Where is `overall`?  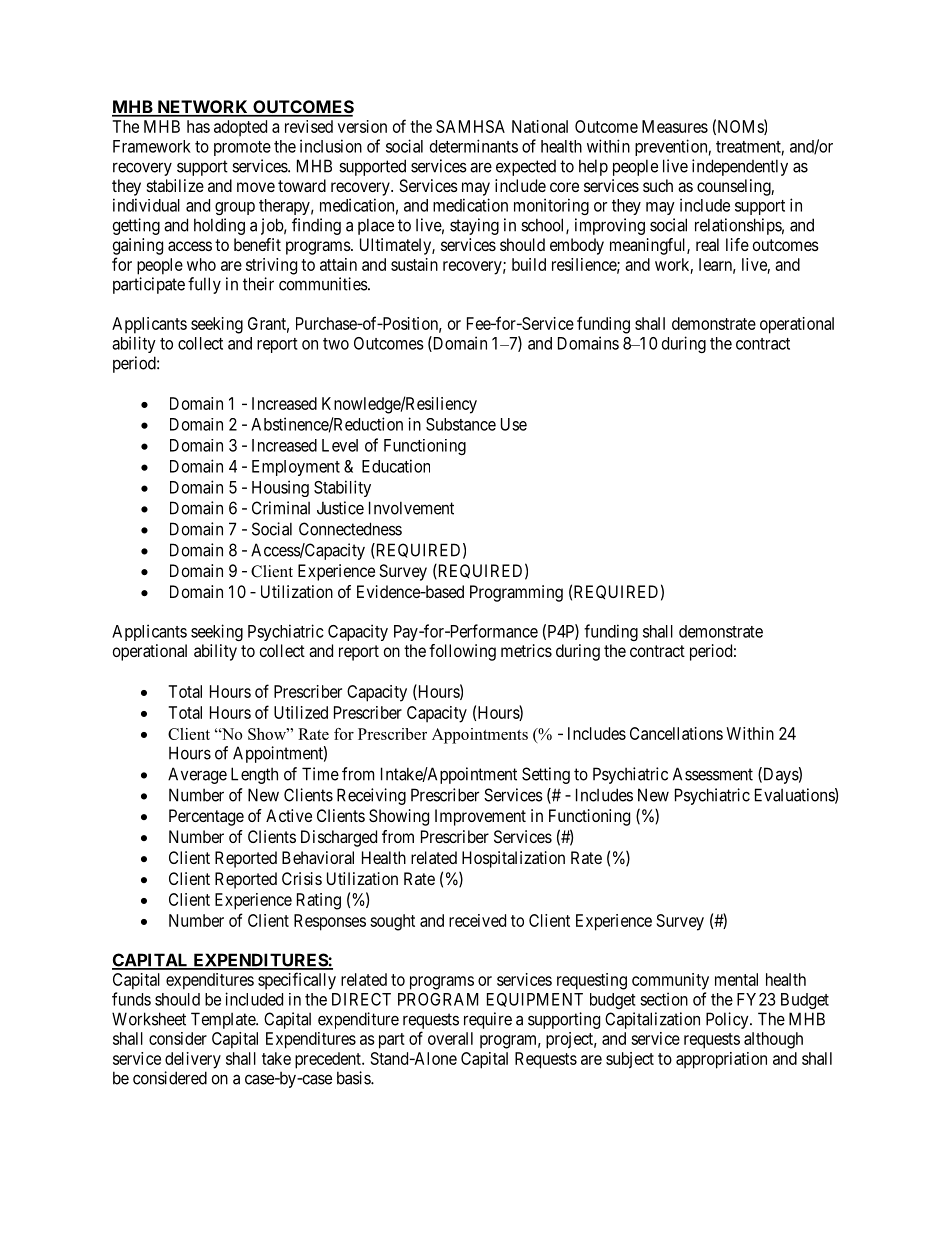 overall is located at coordinates (450, 1038).
